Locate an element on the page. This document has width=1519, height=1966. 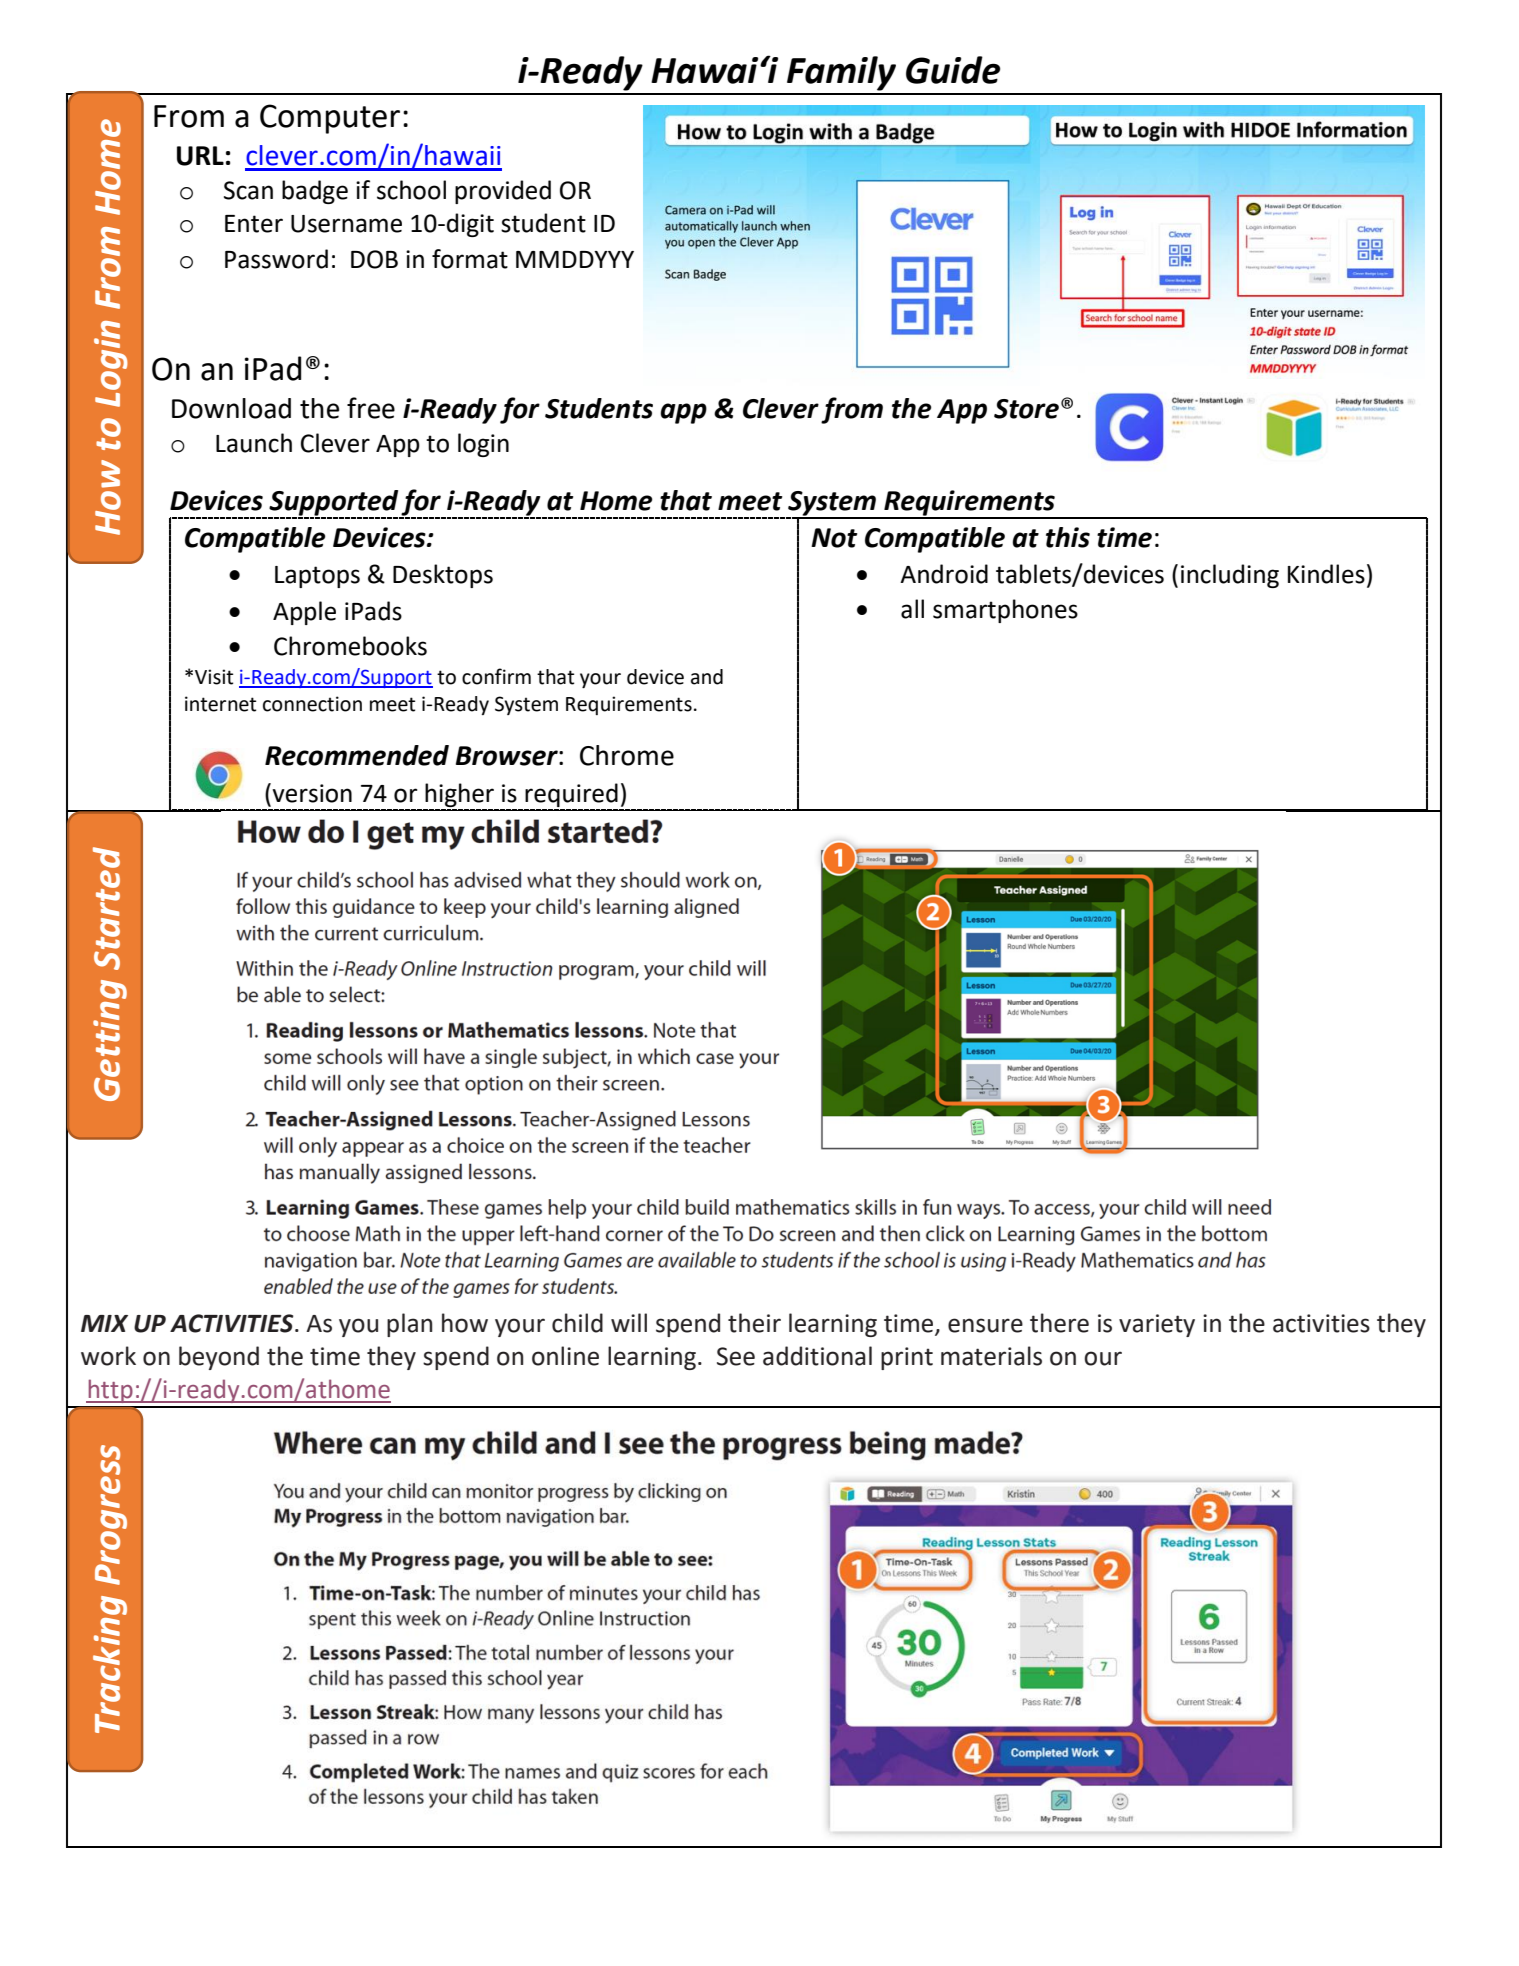
variety is located at coordinates (1157, 1325).
